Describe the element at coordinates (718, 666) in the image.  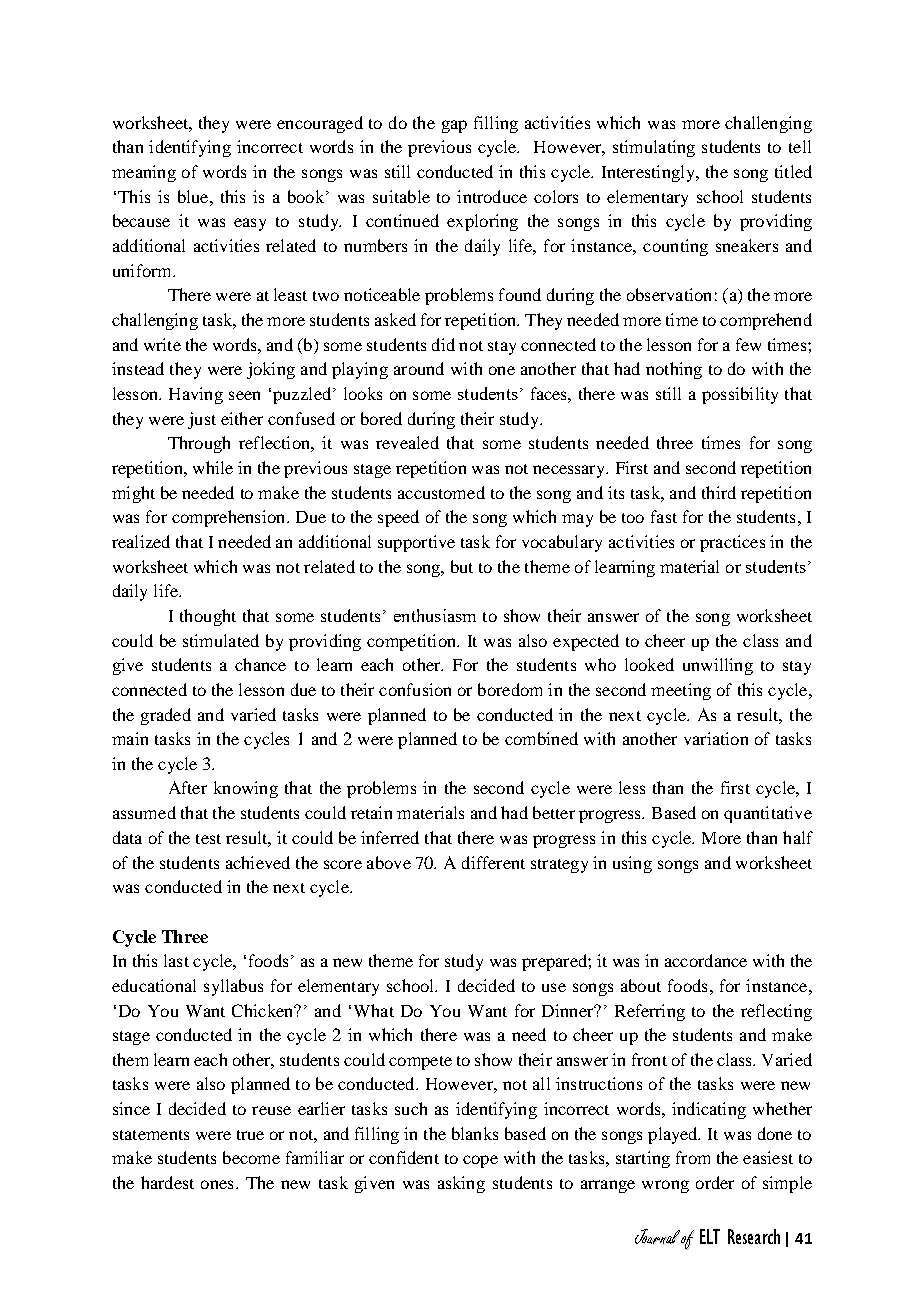
I see `unwilling` at that location.
